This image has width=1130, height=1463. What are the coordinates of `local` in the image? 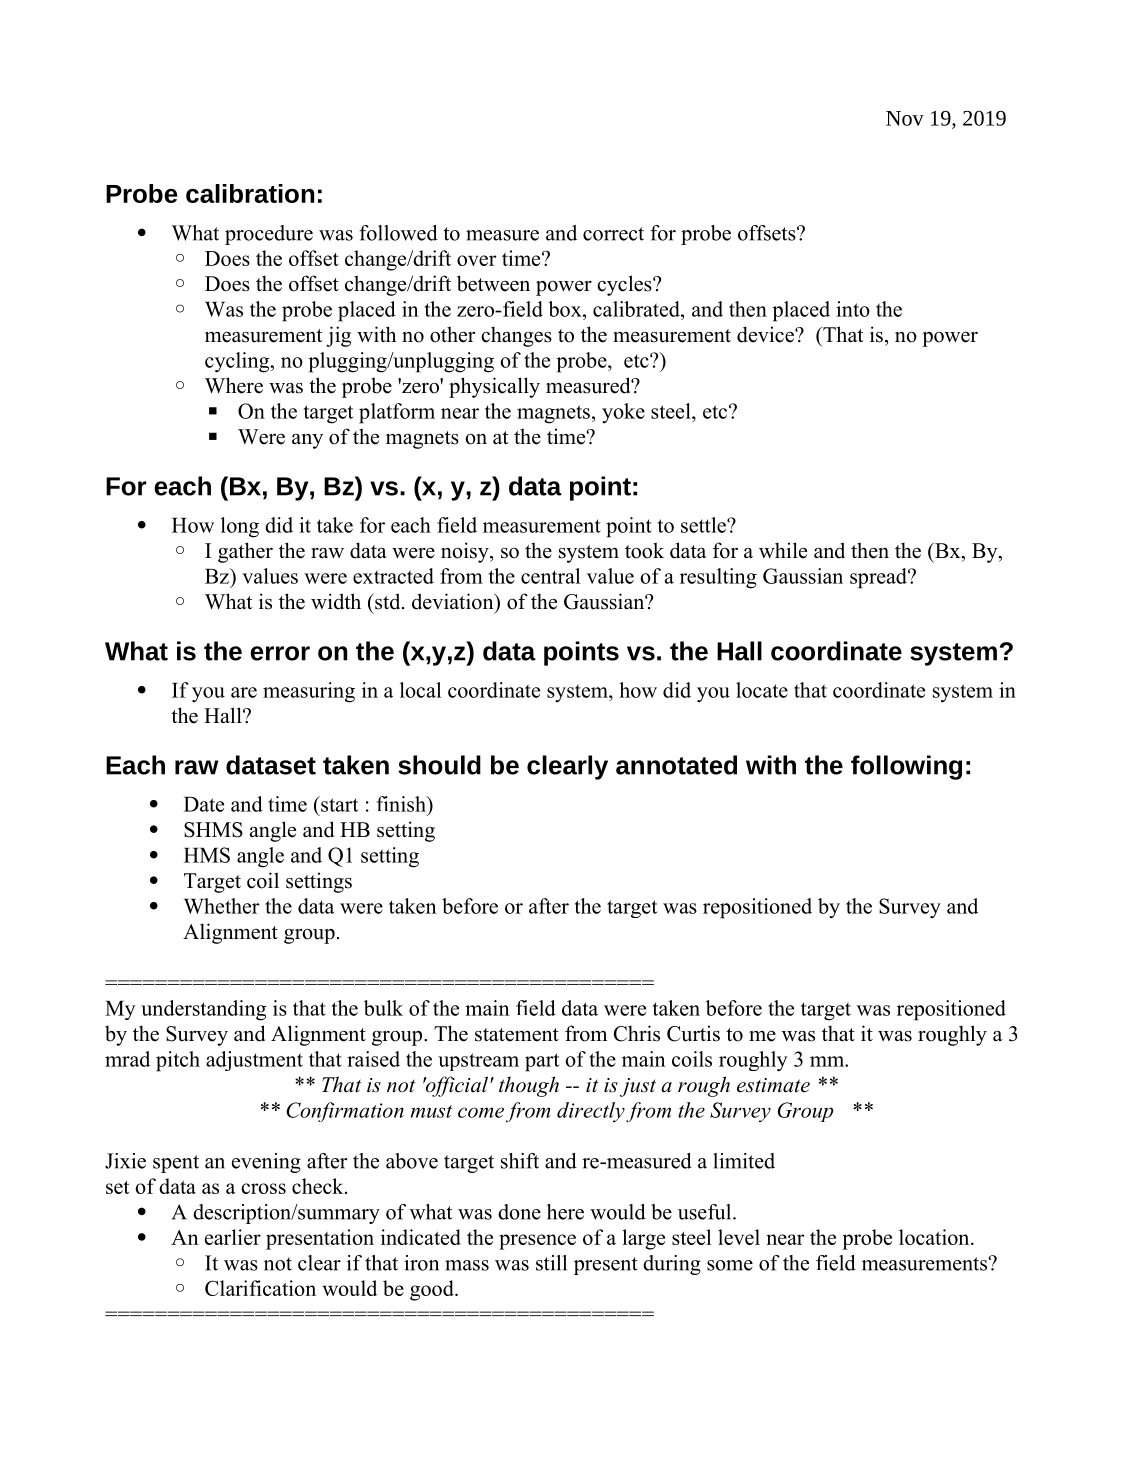 It's located at (420, 690).
